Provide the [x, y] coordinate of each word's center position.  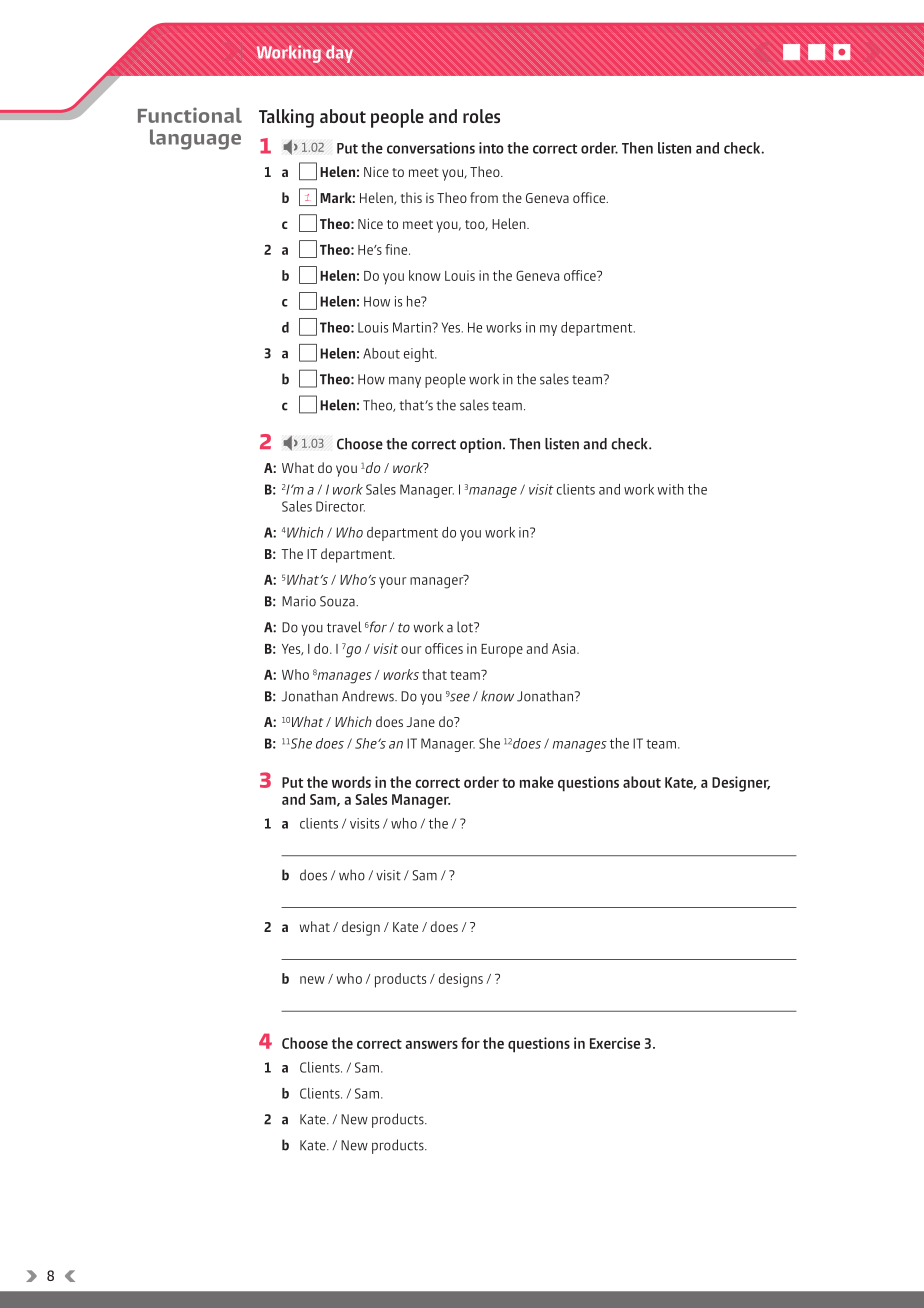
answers [431, 1045]
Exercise [615, 1043]
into [491, 148]
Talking [286, 118]
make [537, 782]
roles [481, 116]
